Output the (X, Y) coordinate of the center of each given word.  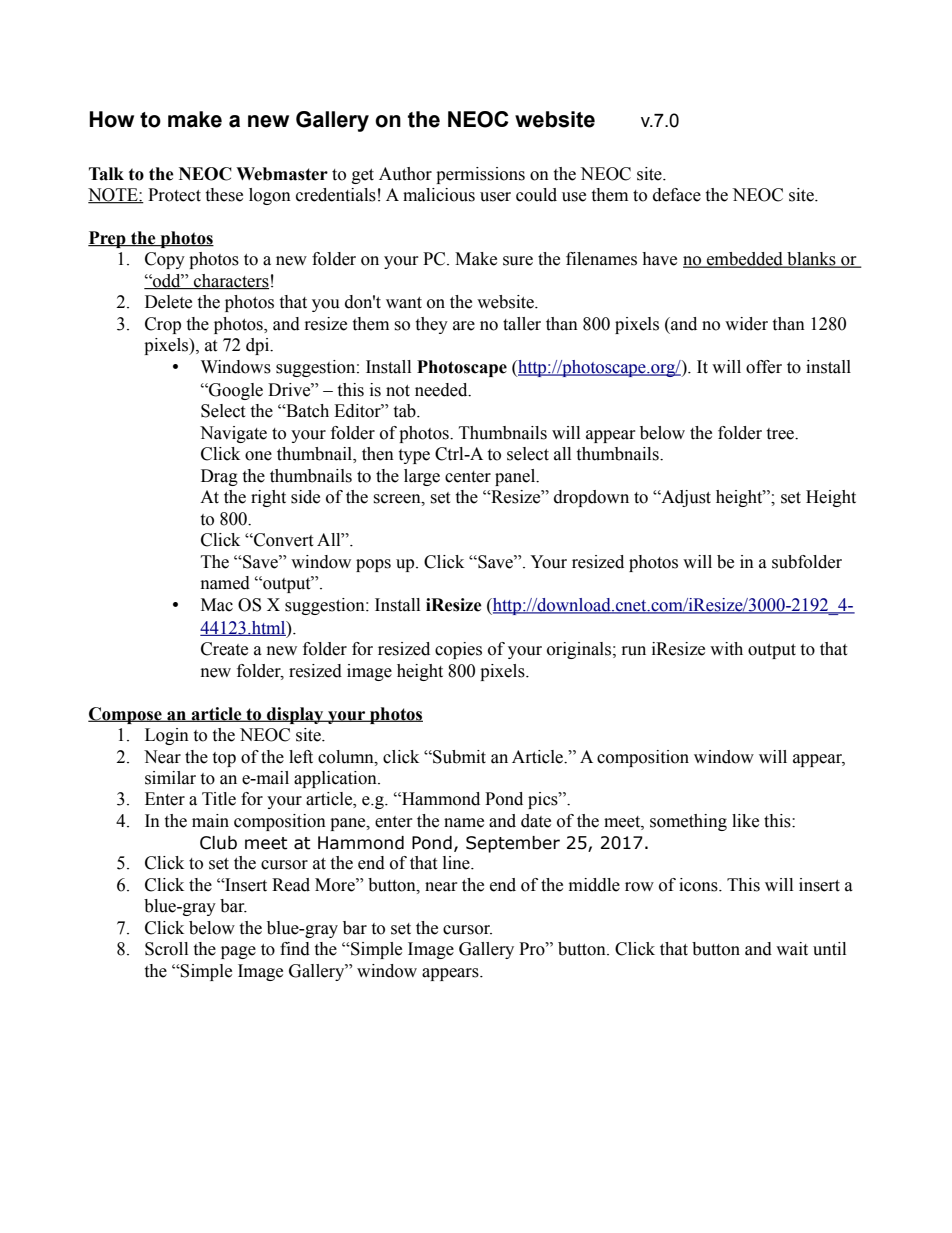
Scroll (166, 949)
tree (781, 434)
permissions (480, 175)
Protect (174, 195)
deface (677, 195)
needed (442, 390)
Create (224, 649)
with (726, 649)
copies (458, 650)
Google (235, 391)
